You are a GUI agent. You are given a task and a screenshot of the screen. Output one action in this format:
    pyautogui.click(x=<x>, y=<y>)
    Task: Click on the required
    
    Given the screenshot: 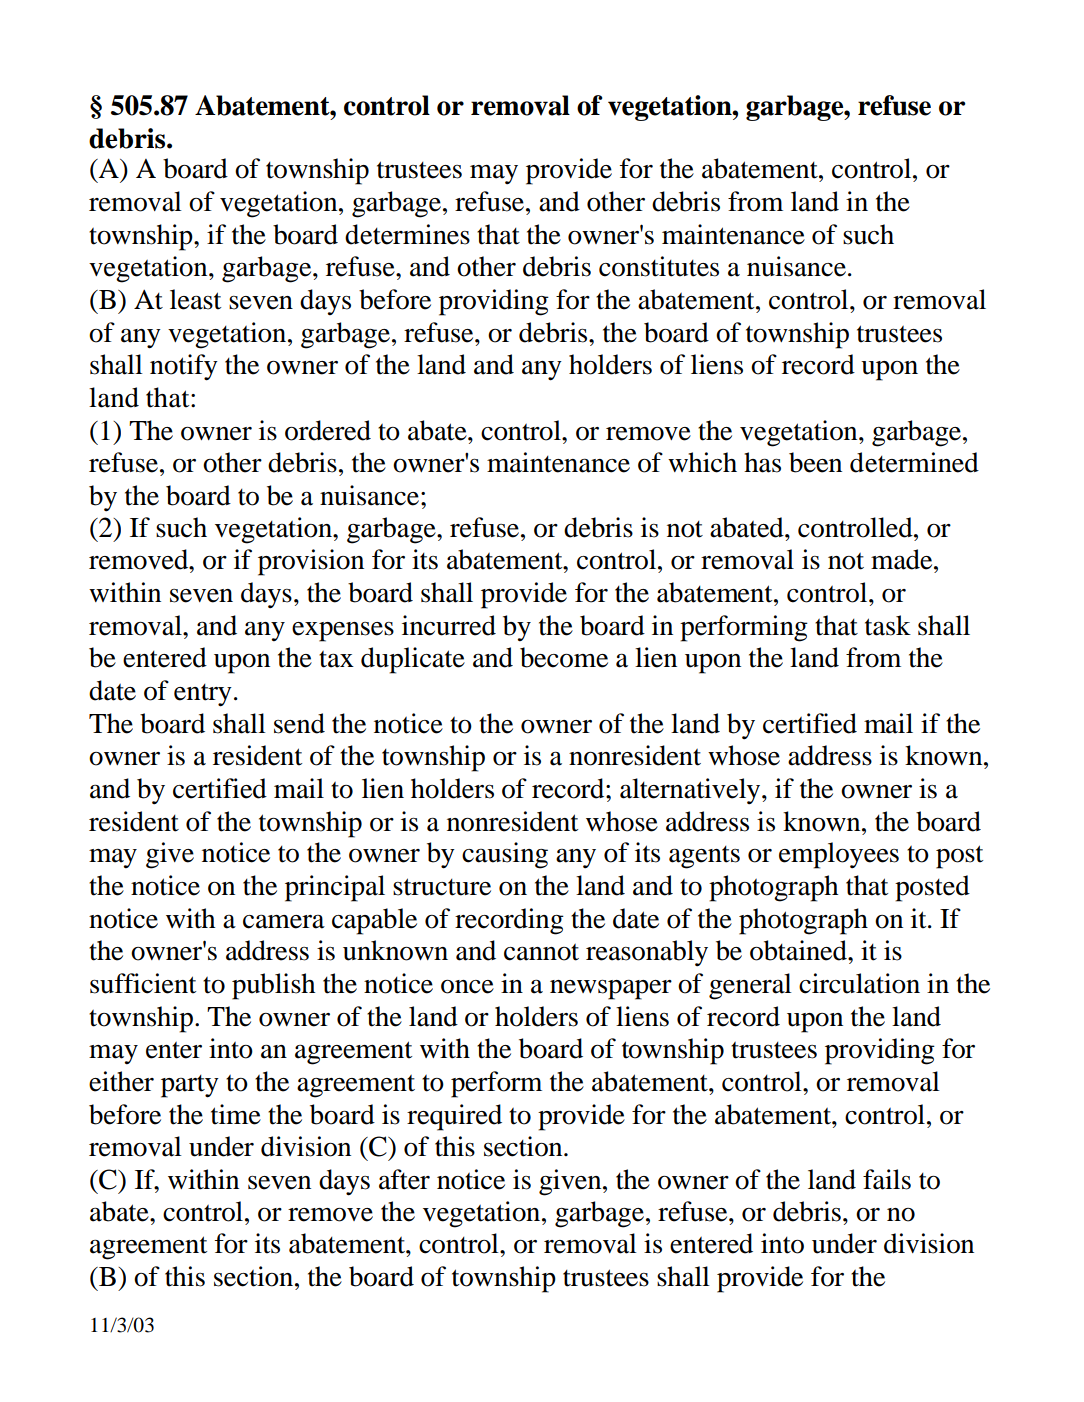 What is the action you would take?
    pyautogui.click(x=454, y=1117)
